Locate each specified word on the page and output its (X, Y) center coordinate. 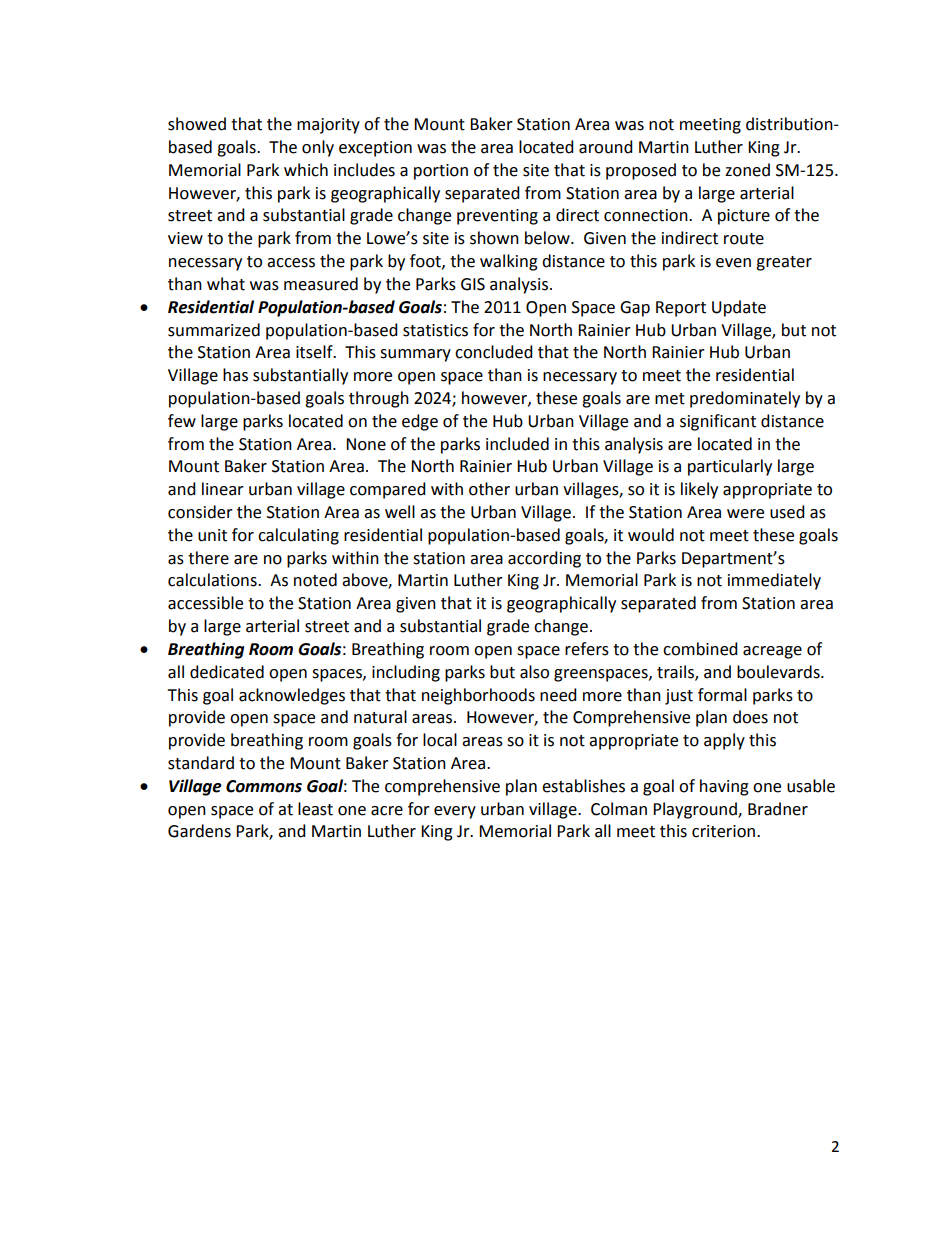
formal (722, 695)
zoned (747, 170)
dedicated (227, 672)
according (544, 559)
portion (441, 172)
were (745, 514)
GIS (473, 284)
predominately (745, 399)
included (517, 444)
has (235, 375)
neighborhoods (478, 696)
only (318, 148)
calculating (298, 536)
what (226, 284)
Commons (264, 786)
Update (739, 308)
